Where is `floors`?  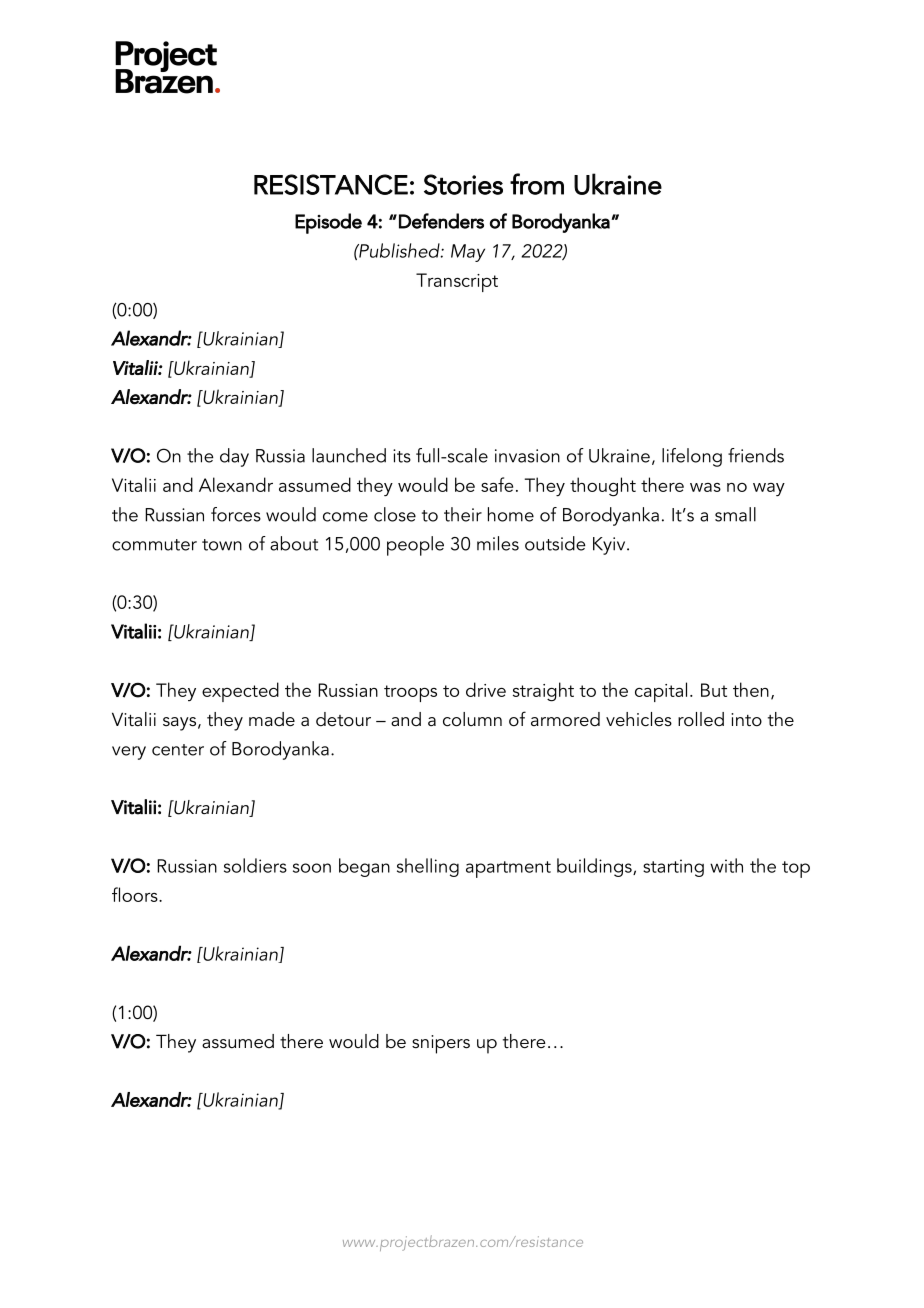 floors is located at coordinates (136, 894).
